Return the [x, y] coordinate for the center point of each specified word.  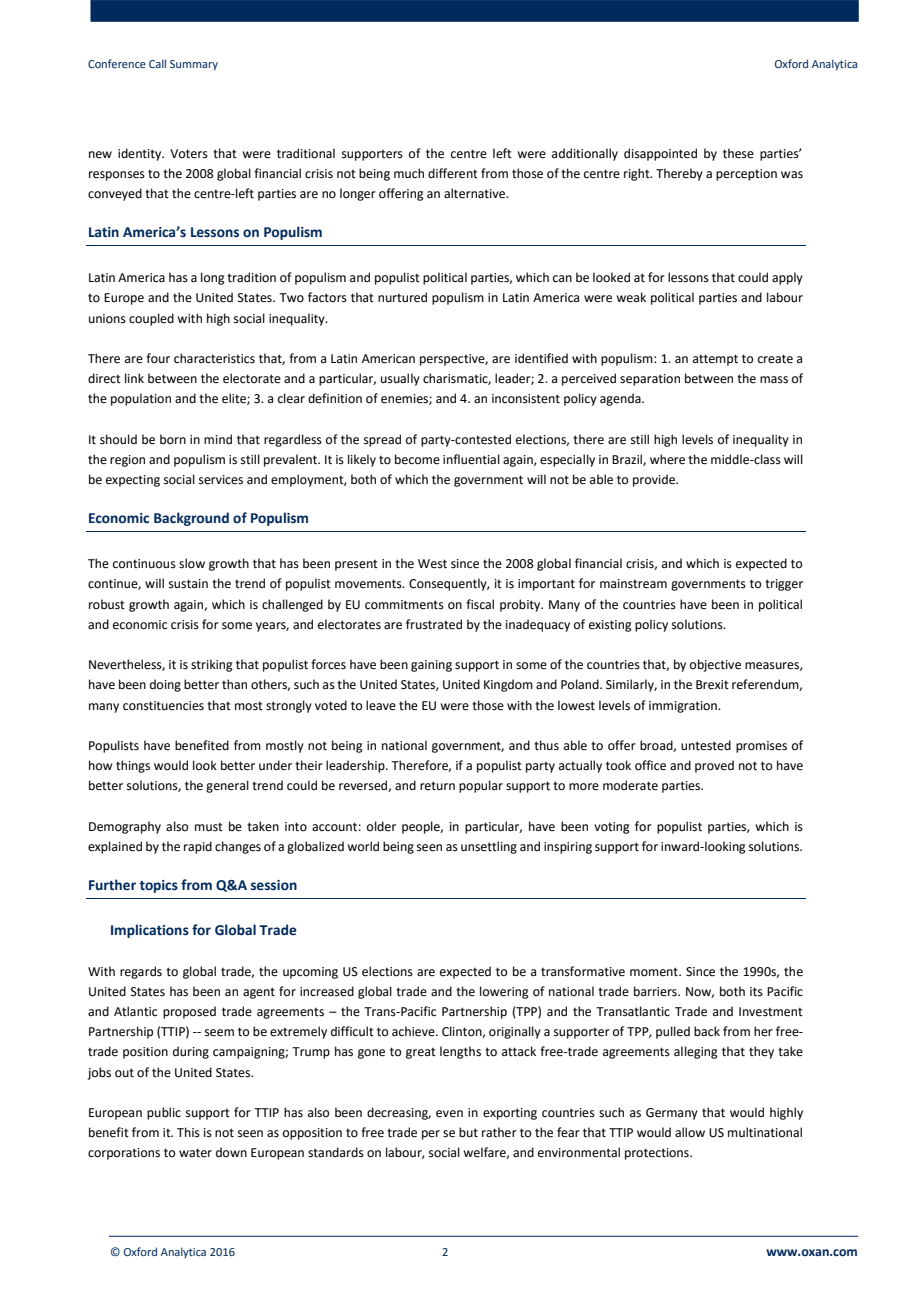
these [738, 153]
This [188, 1132]
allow [690, 1132]
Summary [194, 65]
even [449, 1114]
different [453, 173]
